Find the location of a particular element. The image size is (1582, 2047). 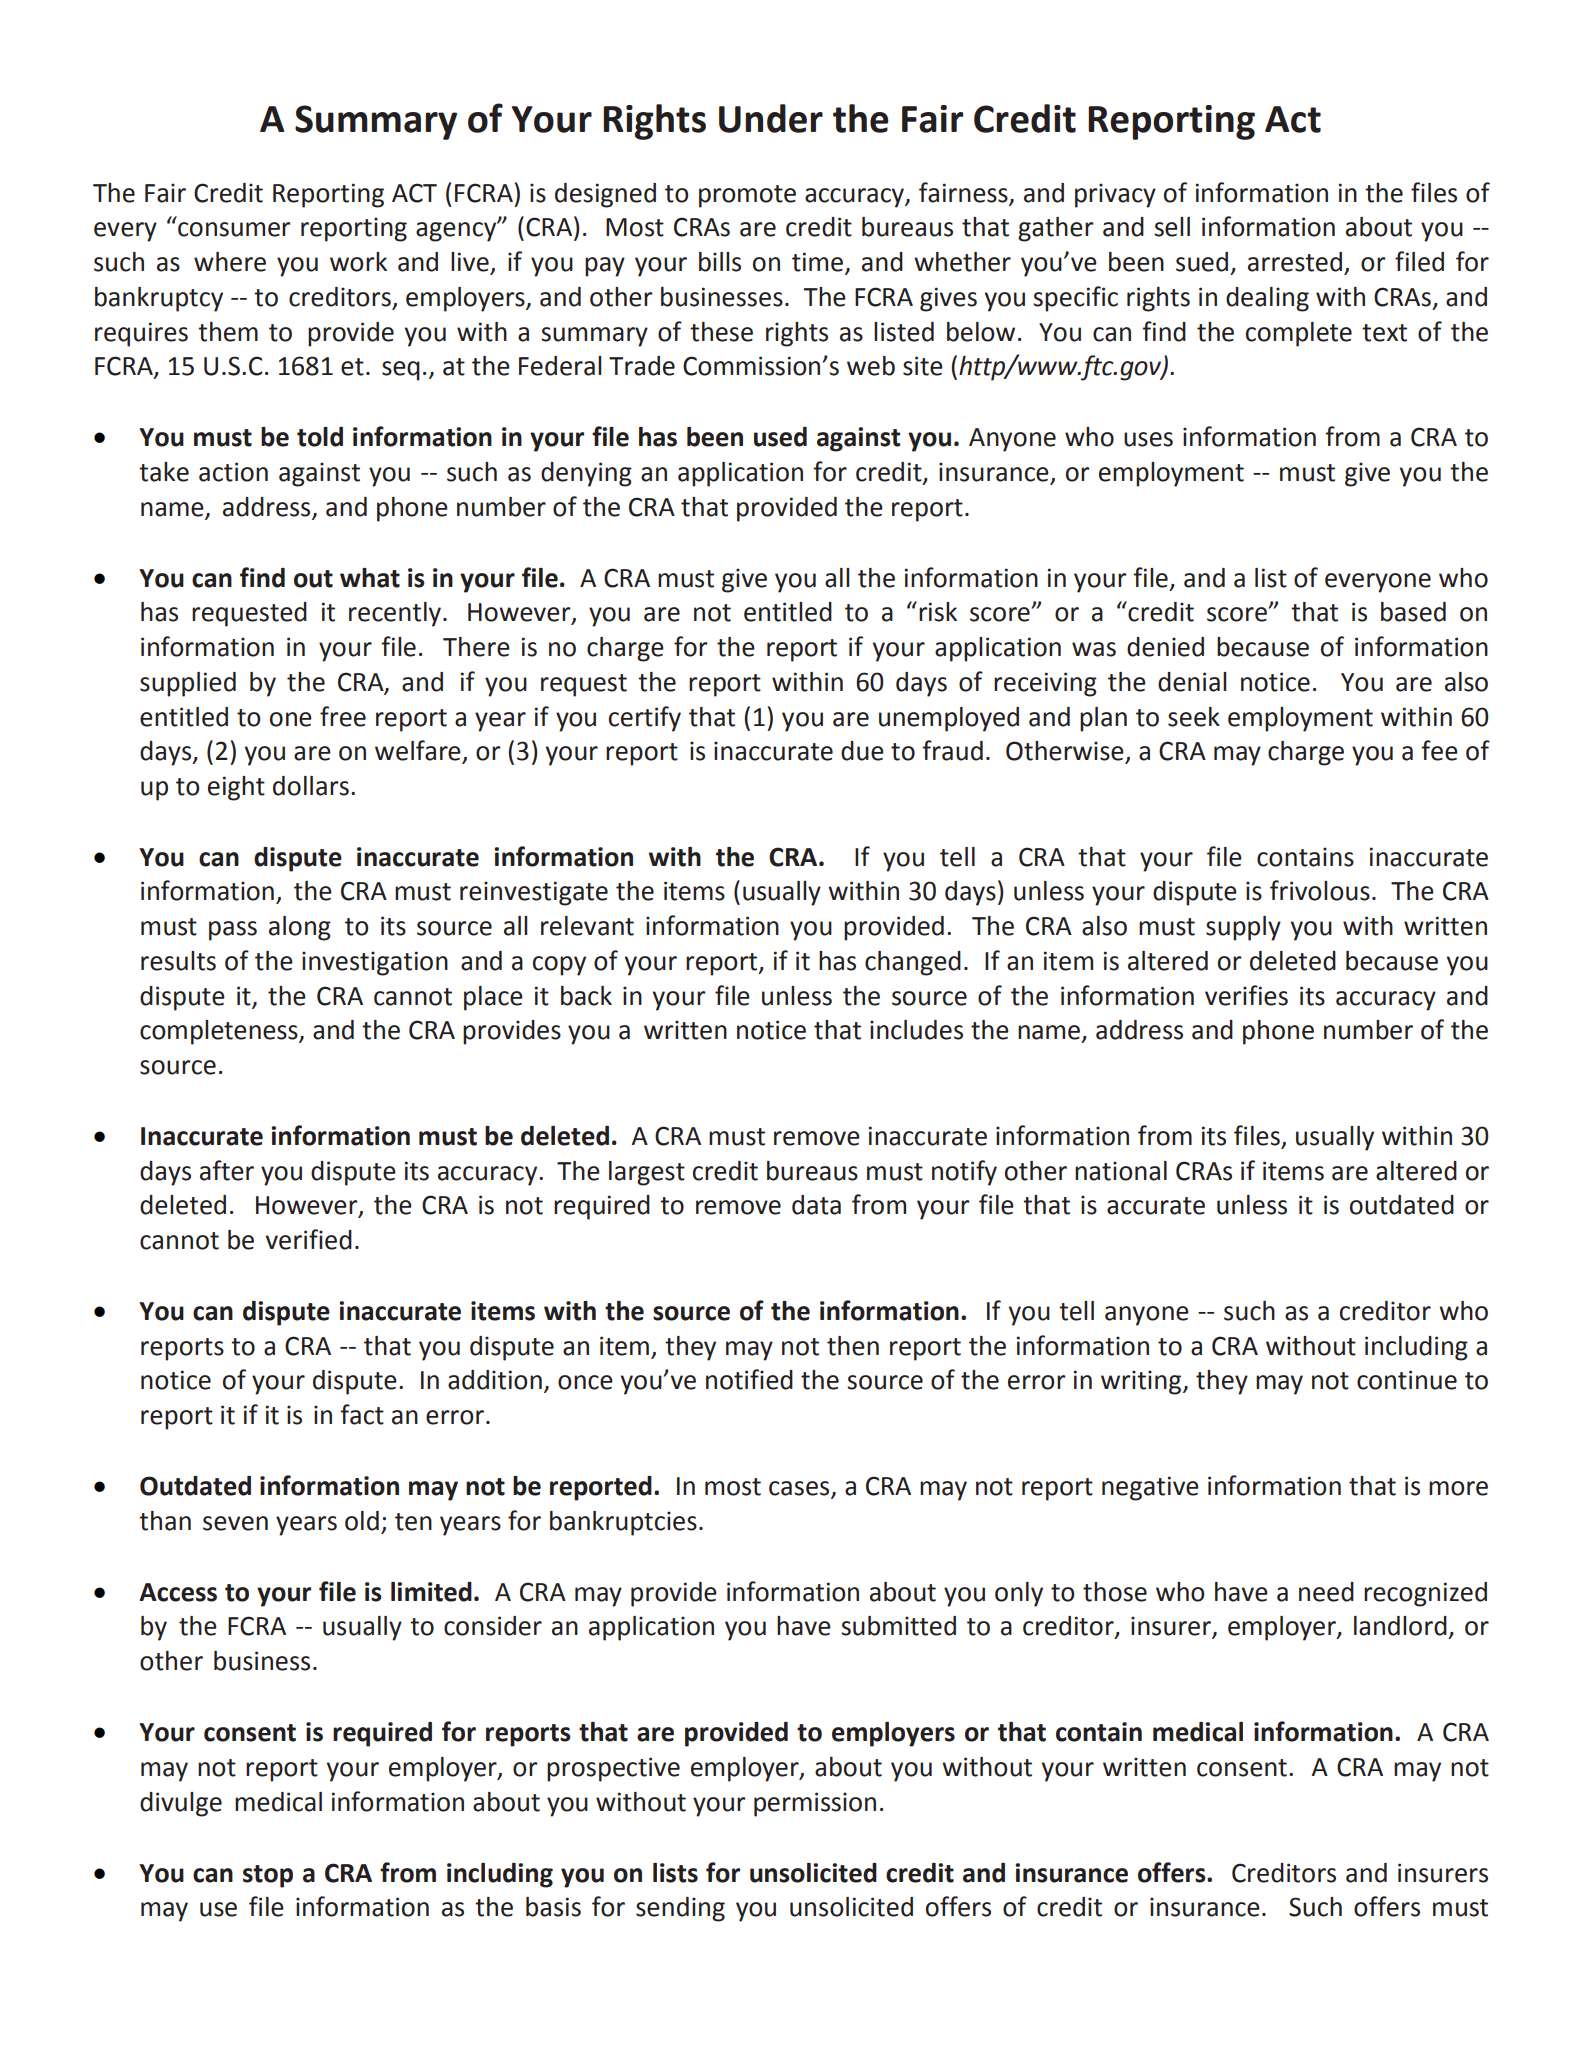

continue is located at coordinates (1407, 1380).
